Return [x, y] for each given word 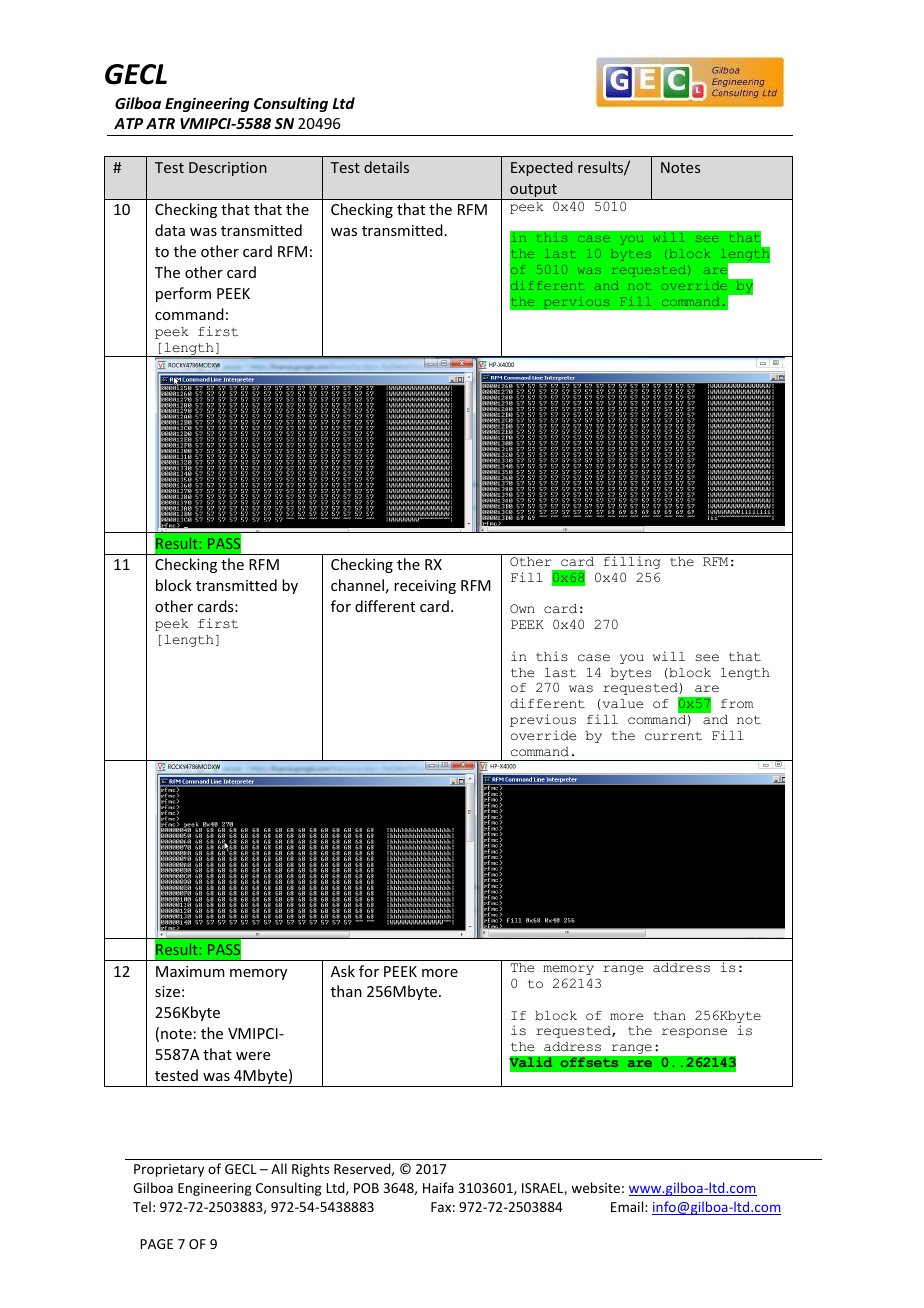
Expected [542, 168]
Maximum [190, 971]
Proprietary [169, 1170]
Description [228, 169]
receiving [425, 587]
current [673, 736]
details [386, 167]
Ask [343, 971]
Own [522, 608]
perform [183, 294]
